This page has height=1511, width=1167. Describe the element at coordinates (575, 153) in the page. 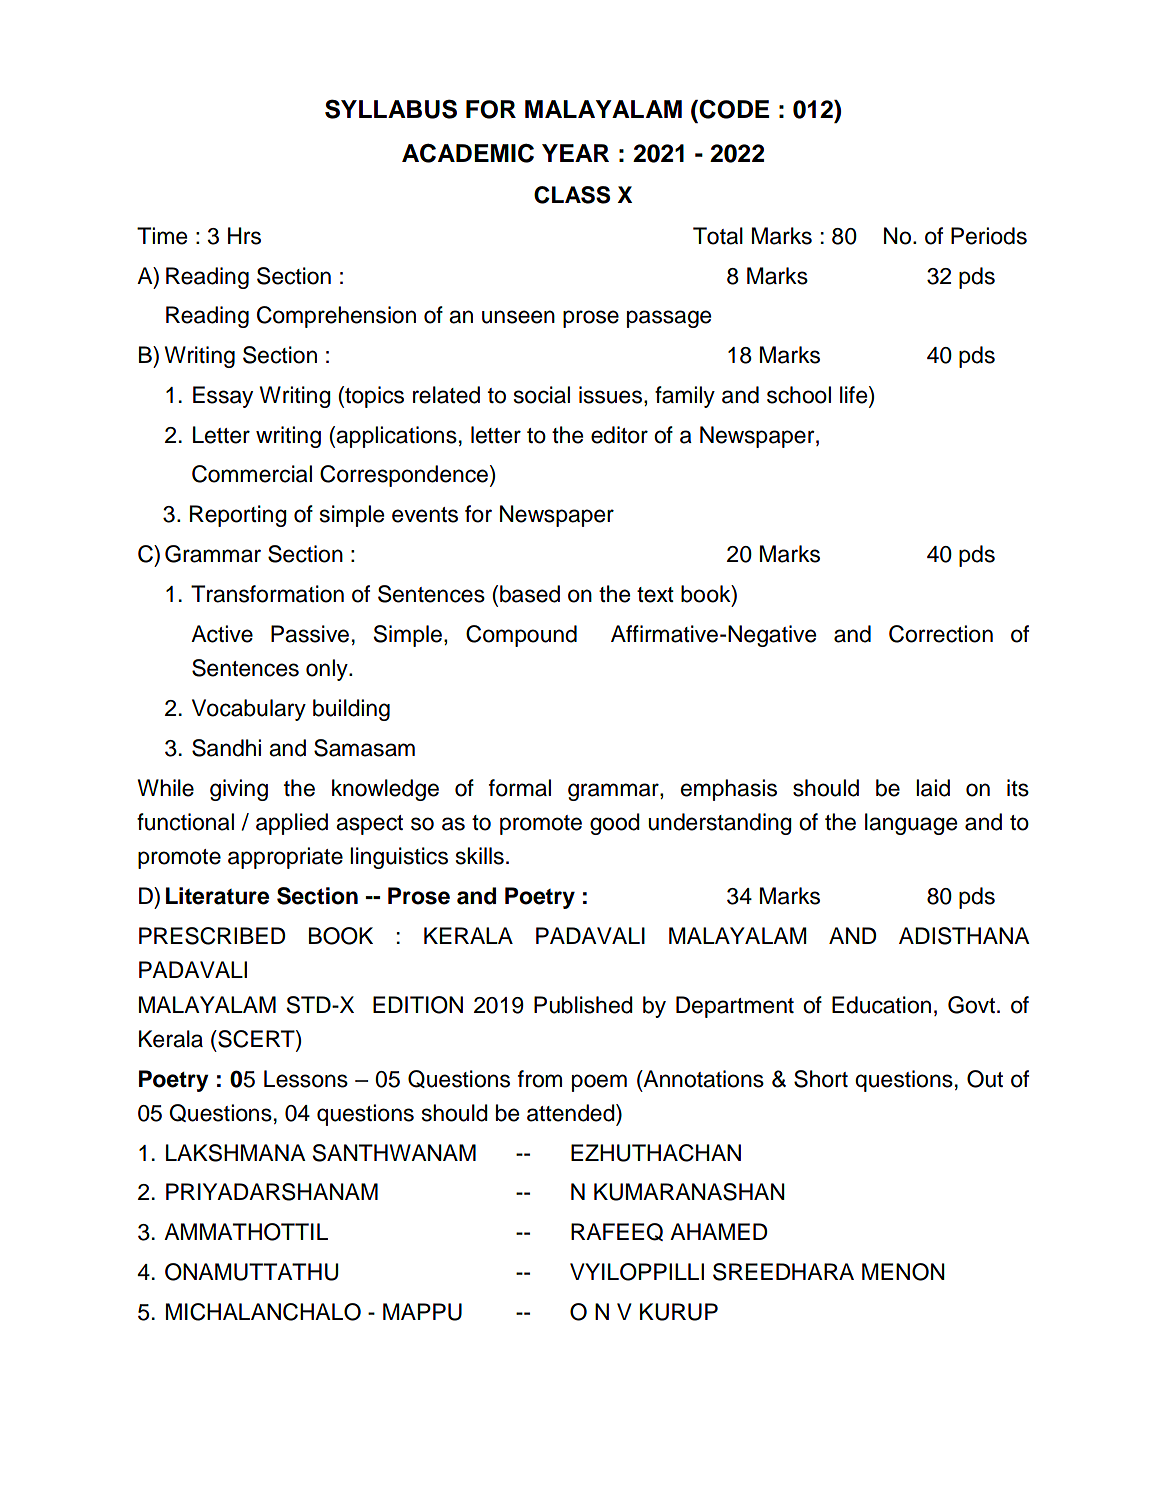

I see `YEAR` at that location.
